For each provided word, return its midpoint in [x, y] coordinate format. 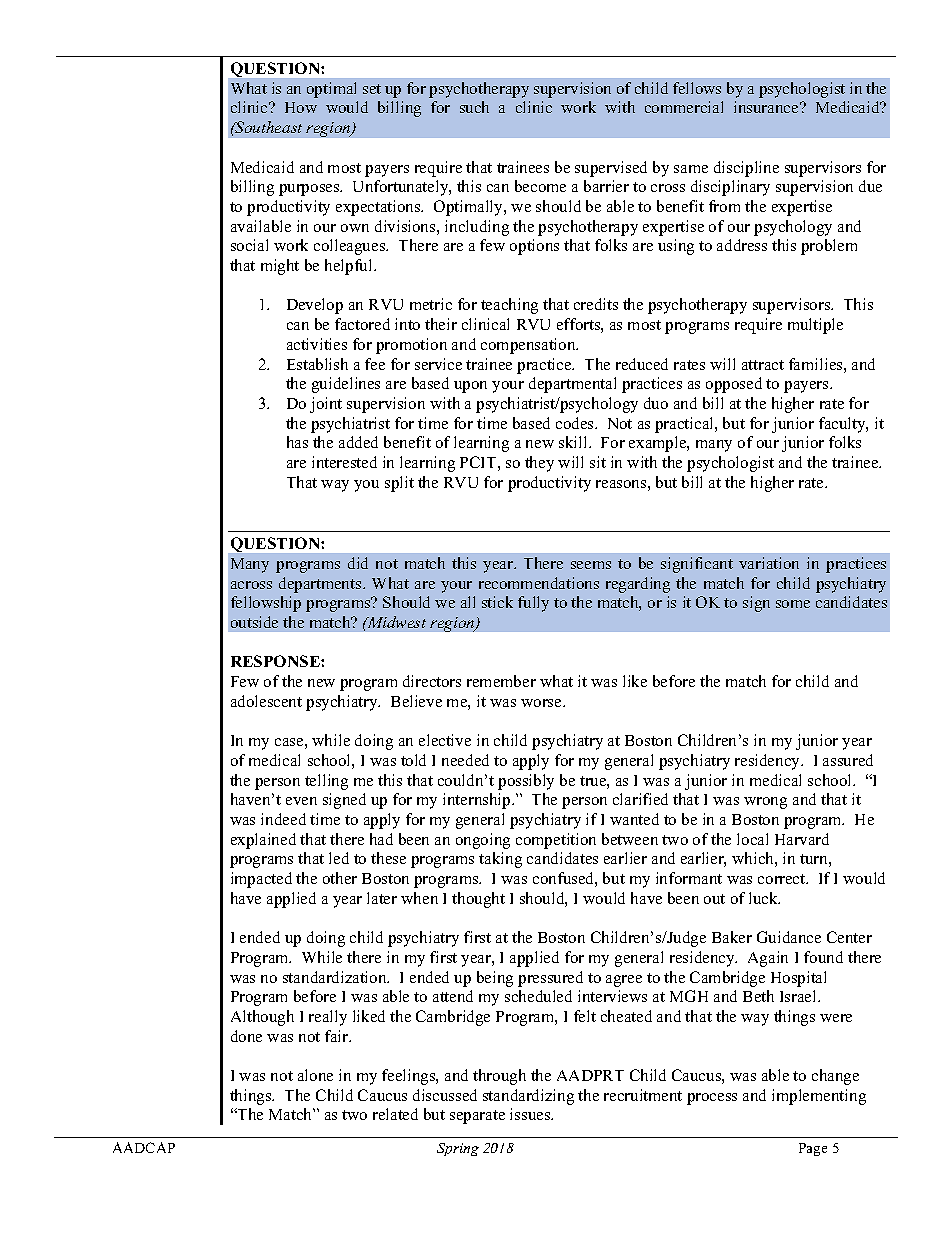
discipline [746, 169]
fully [533, 604]
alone [315, 1075]
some [793, 604]
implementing [819, 1097]
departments [321, 585]
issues [531, 1114]
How [301, 107]
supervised [611, 169]
